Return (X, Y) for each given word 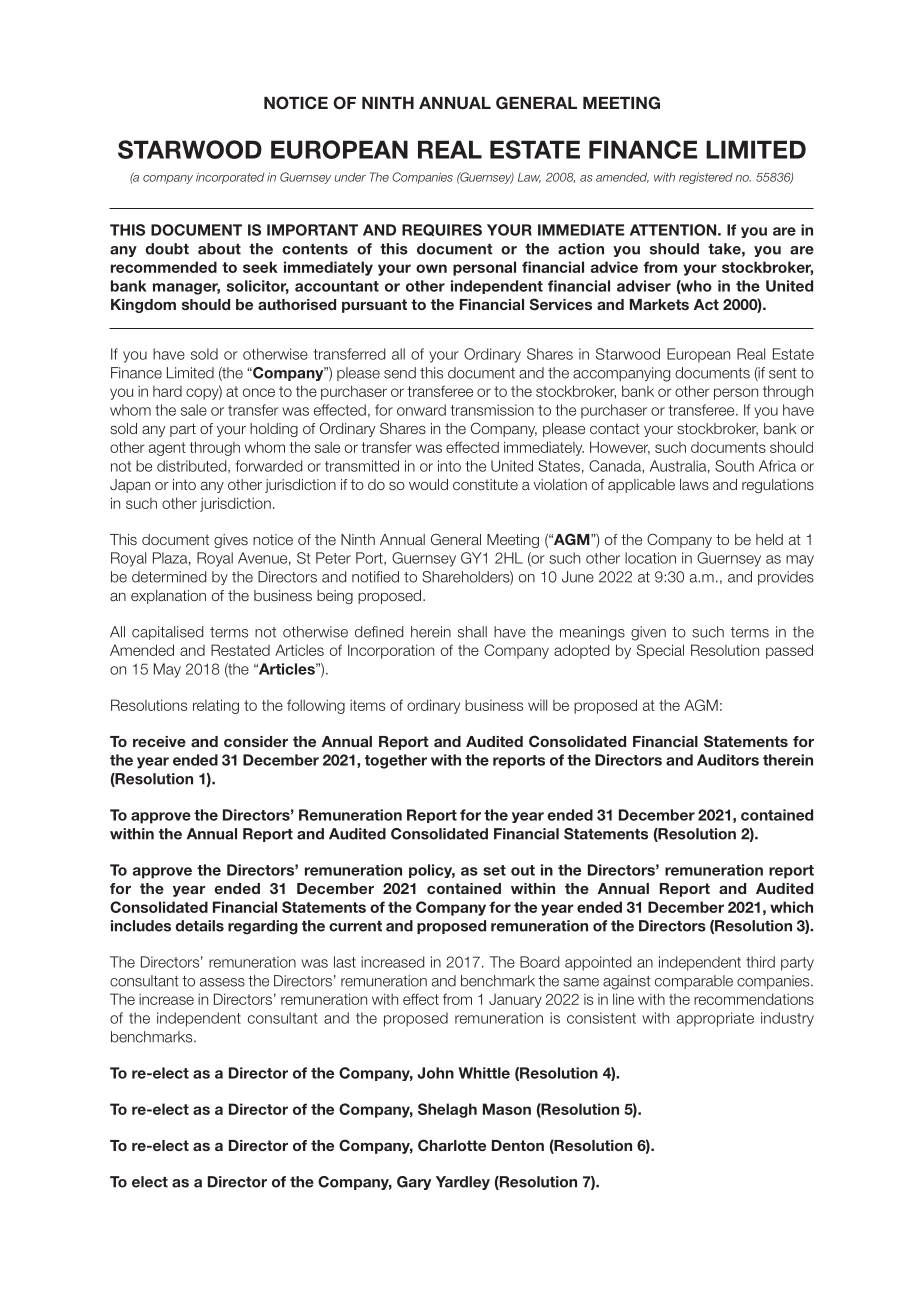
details (200, 926)
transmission (492, 410)
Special (660, 651)
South (734, 466)
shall (472, 632)
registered (706, 178)
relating (216, 706)
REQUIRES (442, 230)
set (494, 870)
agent (167, 449)
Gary (414, 1183)
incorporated (230, 178)
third (760, 962)
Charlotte (452, 1145)
